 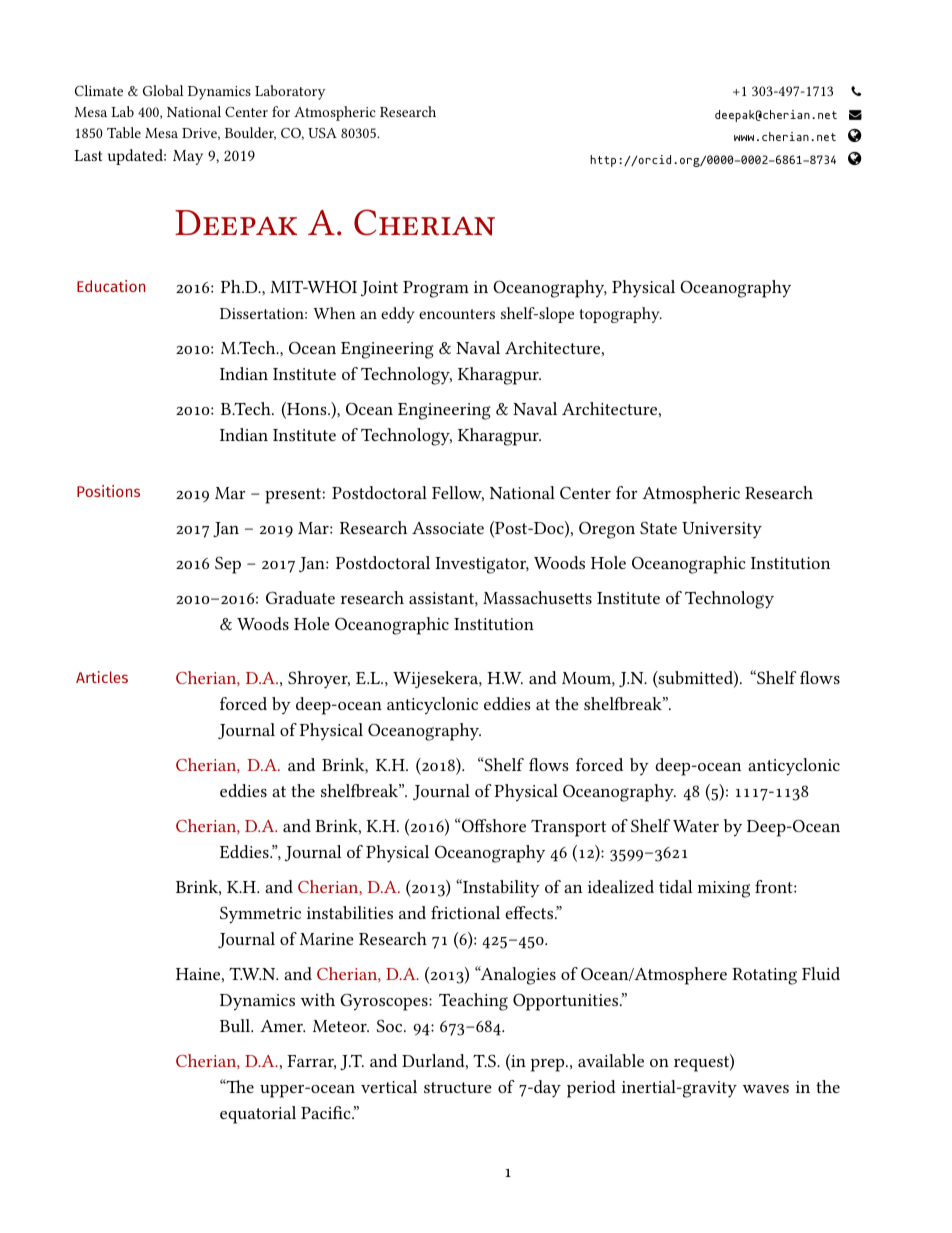 I want to click on USA, so click(x=322, y=133).
